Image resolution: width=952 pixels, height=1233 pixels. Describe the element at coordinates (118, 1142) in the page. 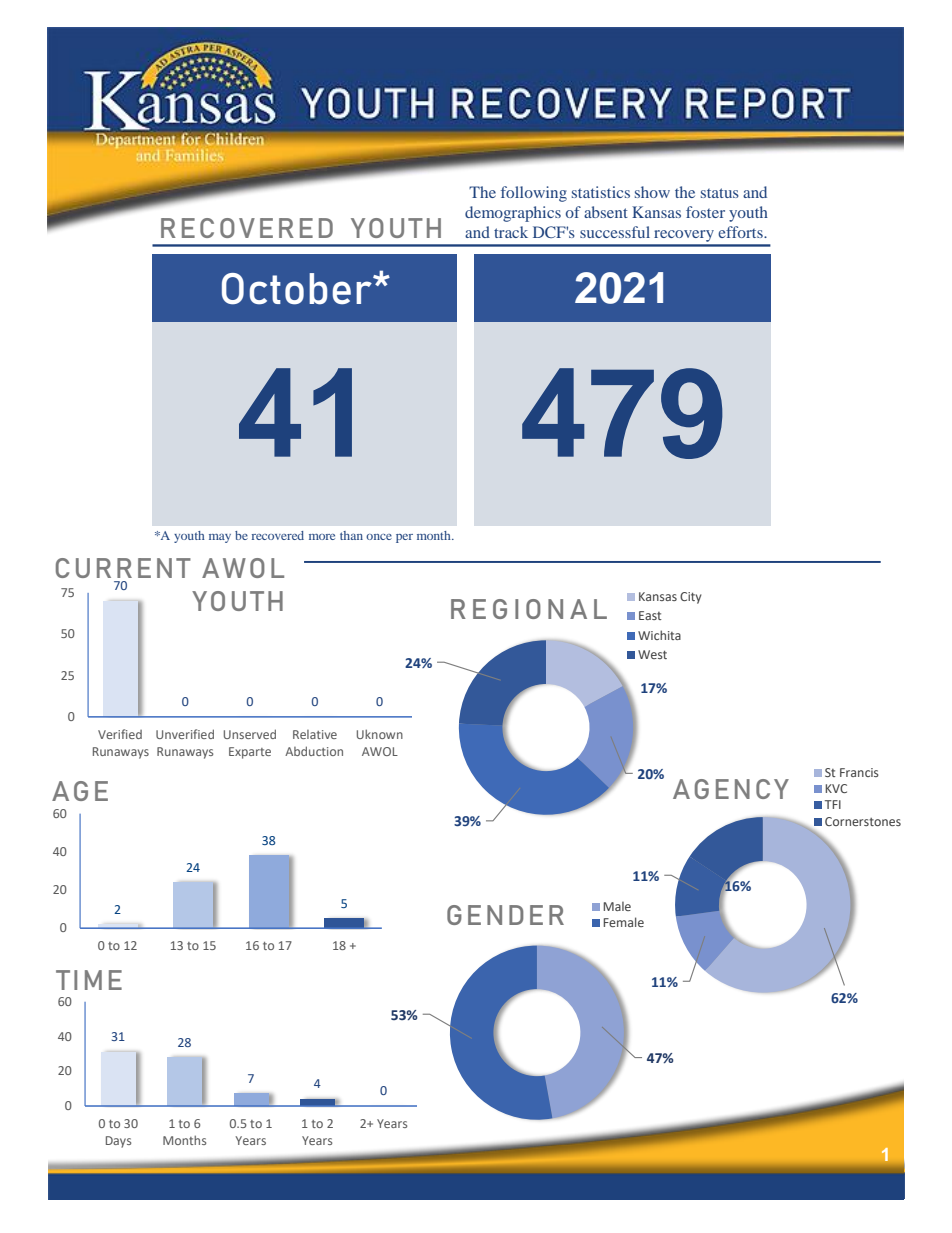

I see `Days` at that location.
